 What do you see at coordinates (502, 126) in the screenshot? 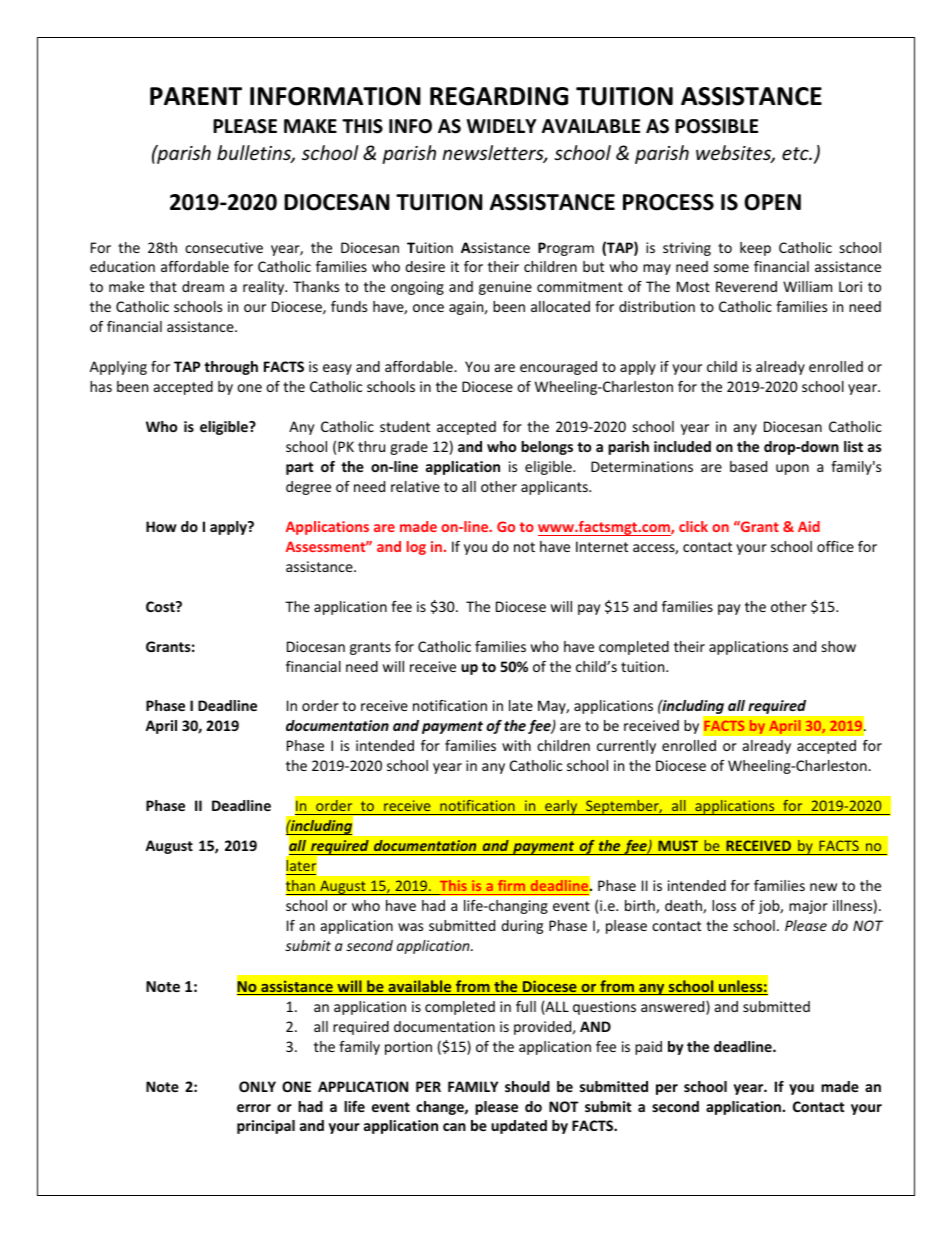
I see `WIDELY` at bounding box center [502, 126].
